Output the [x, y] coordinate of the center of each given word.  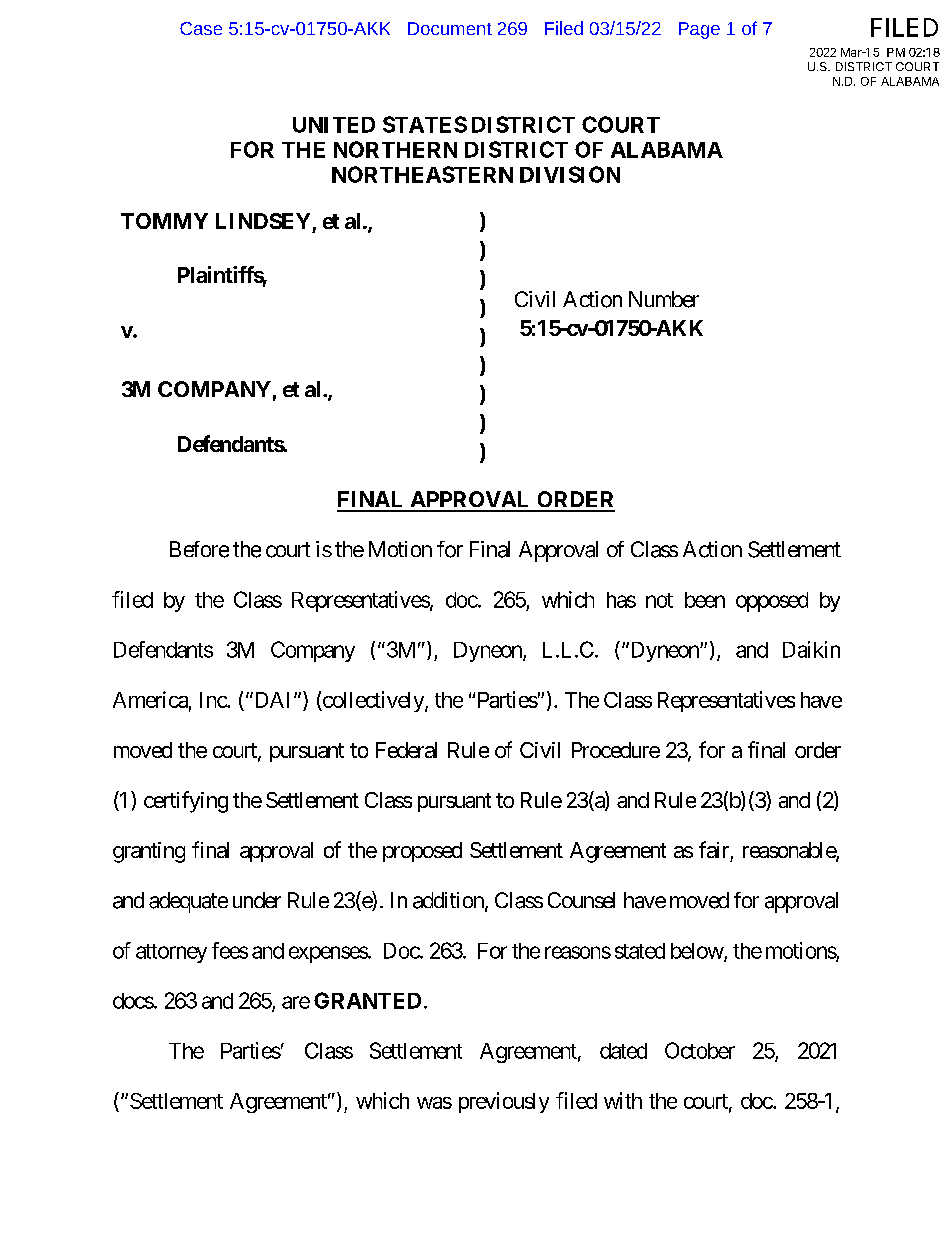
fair [714, 849]
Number [664, 299]
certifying [186, 802]
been [705, 600]
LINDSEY [263, 221]
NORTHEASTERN [422, 174]
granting [149, 852]
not [659, 600]
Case [201, 28]
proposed [422, 852]
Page [699, 30]
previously [504, 1102]
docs [133, 1001]
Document [450, 28]
